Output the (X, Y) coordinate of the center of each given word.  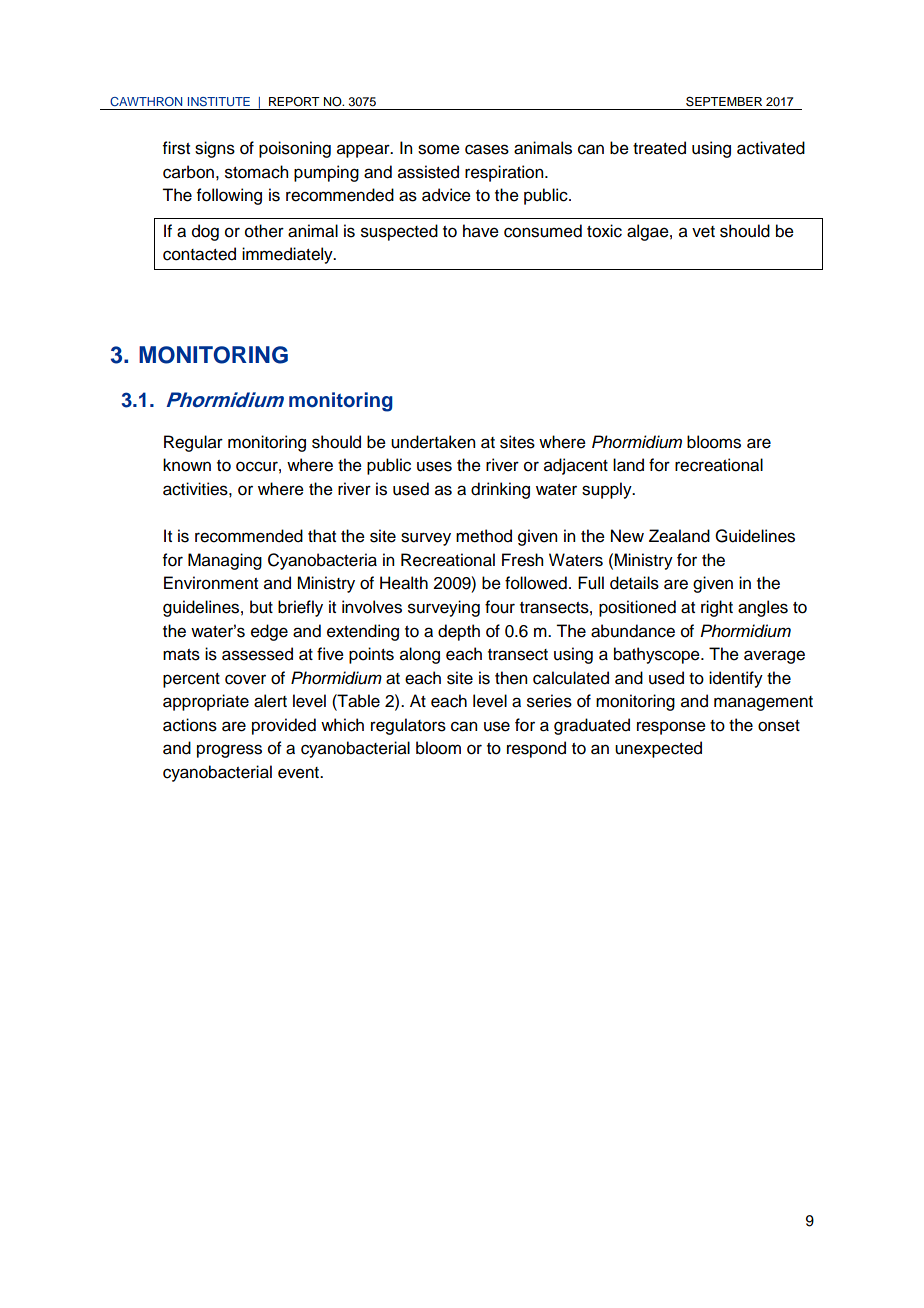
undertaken (433, 442)
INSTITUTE (219, 101)
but (261, 607)
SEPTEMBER (724, 101)
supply (608, 490)
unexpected (658, 749)
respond (536, 749)
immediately (288, 255)
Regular (193, 443)
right (717, 608)
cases (487, 149)
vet (703, 232)
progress (229, 751)
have (481, 231)
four (500, 607)
